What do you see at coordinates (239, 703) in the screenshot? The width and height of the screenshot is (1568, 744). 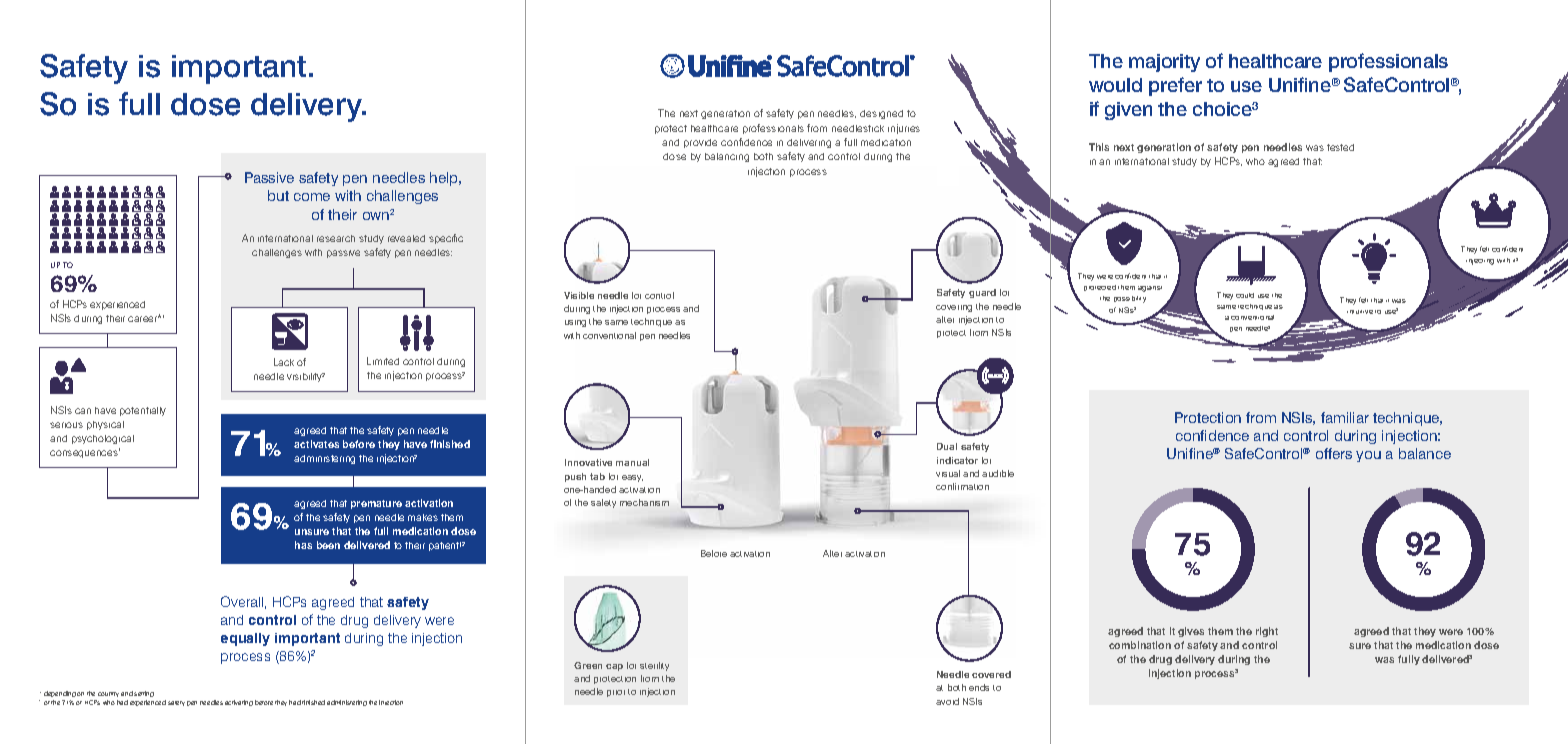 I see `activating` at bounding box center [239, 703].
